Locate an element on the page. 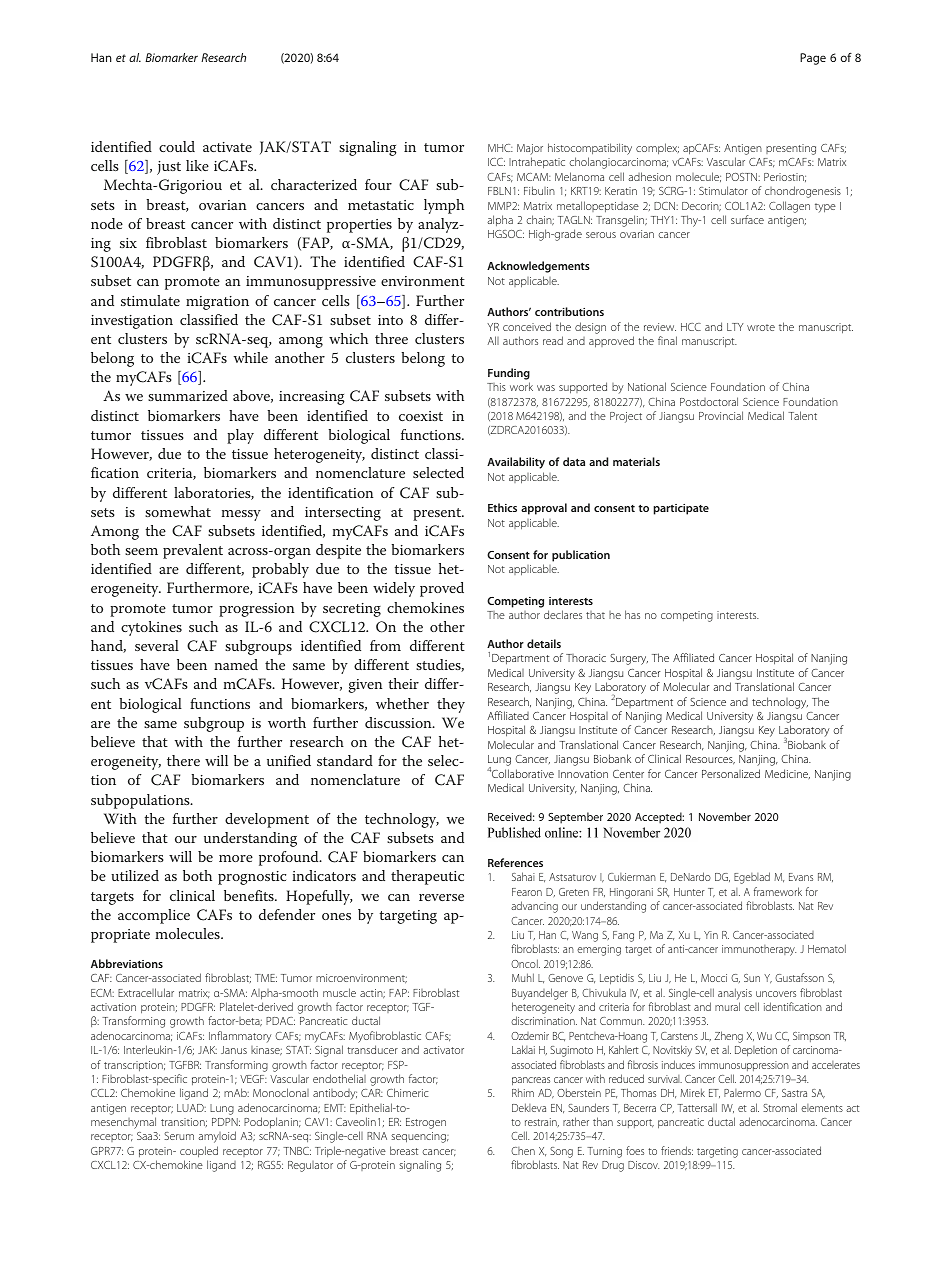 This image has width=952, height=1265. Page is located at coordinates (813, 59).
